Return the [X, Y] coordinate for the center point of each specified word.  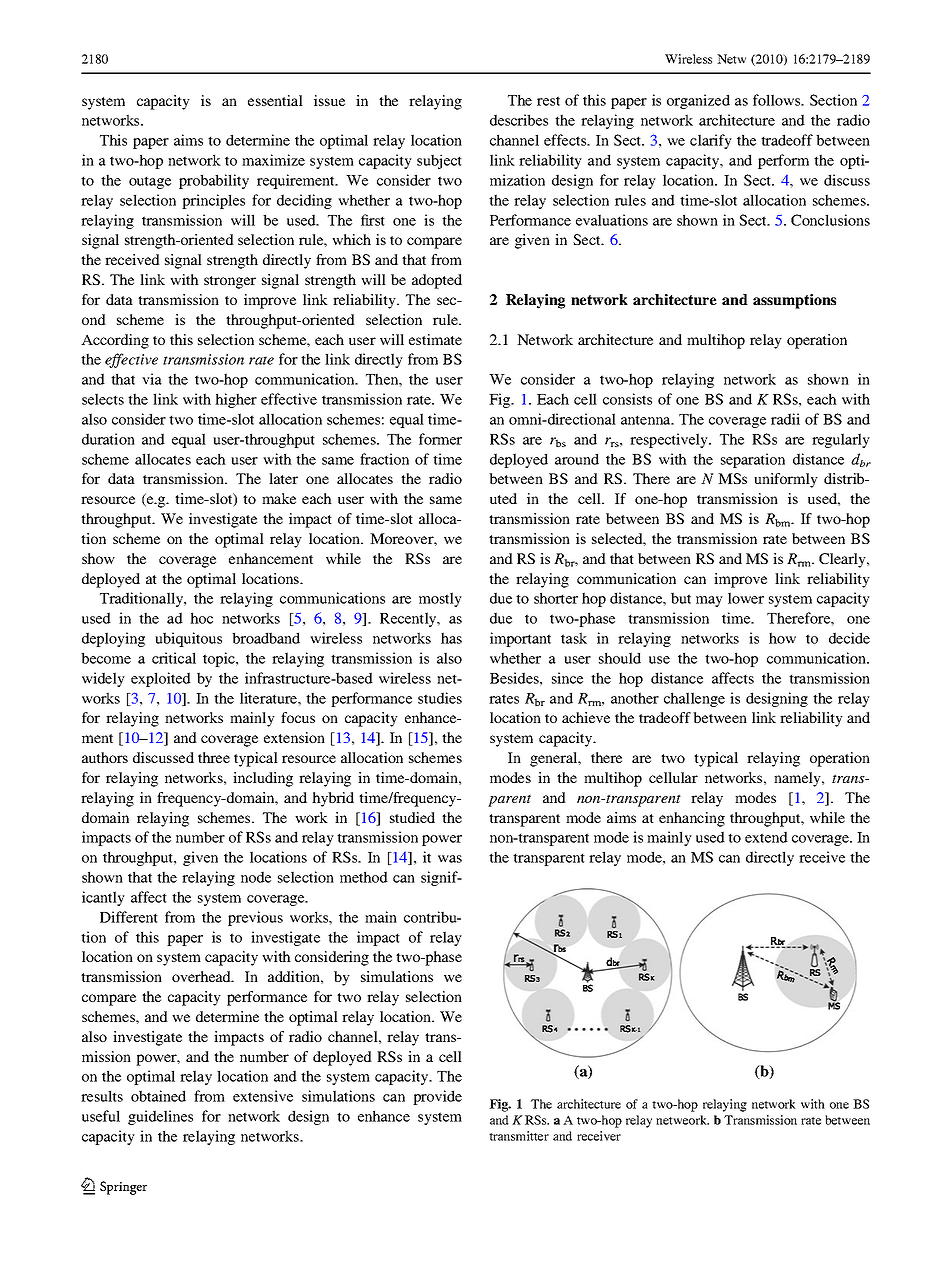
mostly [440, 599]
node [256, 877]
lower [746, 598]
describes [519, 120]
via [152, 379]
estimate [435, 339]
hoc [201, 618]
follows [778, 100]
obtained [158, 1096]
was [450, 859]
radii [785, 419]
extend [766, 837]
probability [214, 181]
